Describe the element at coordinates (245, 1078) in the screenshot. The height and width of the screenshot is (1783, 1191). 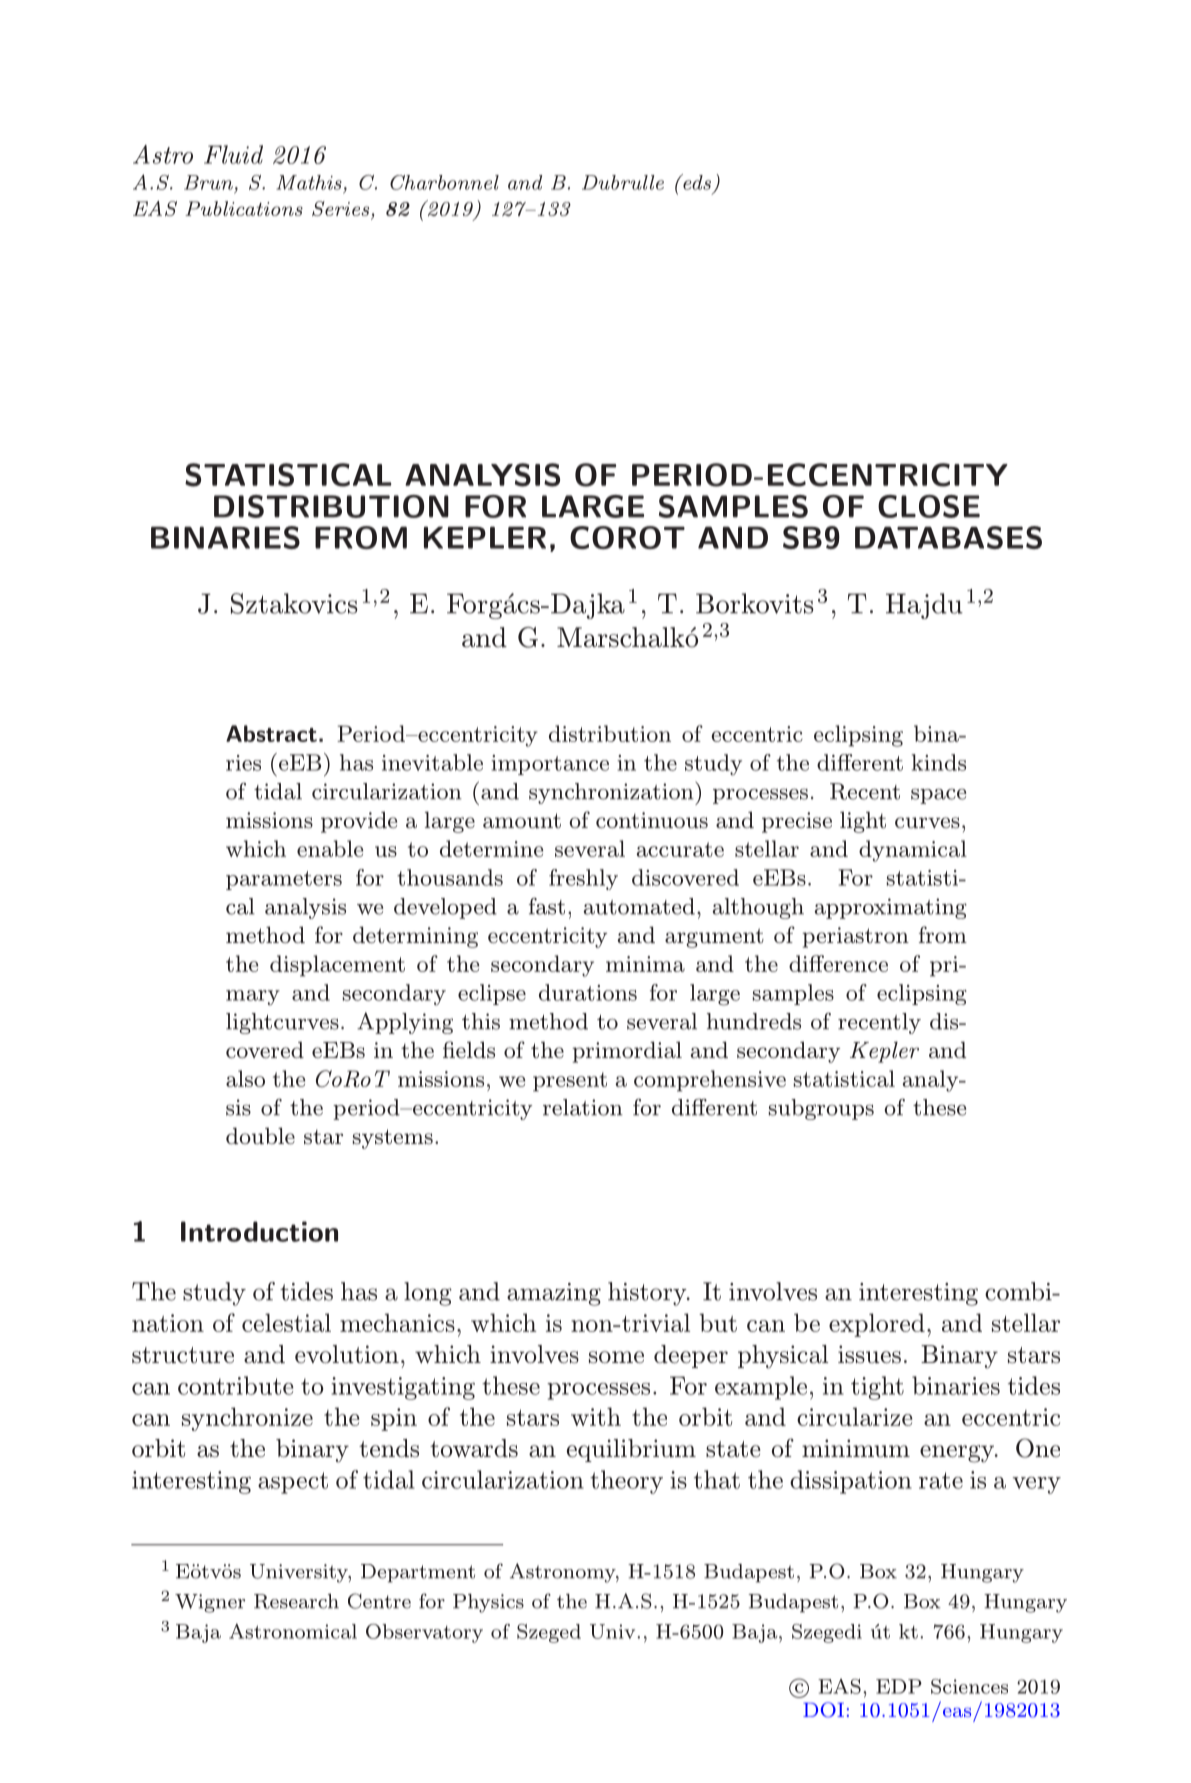
I see `also` at that location.
